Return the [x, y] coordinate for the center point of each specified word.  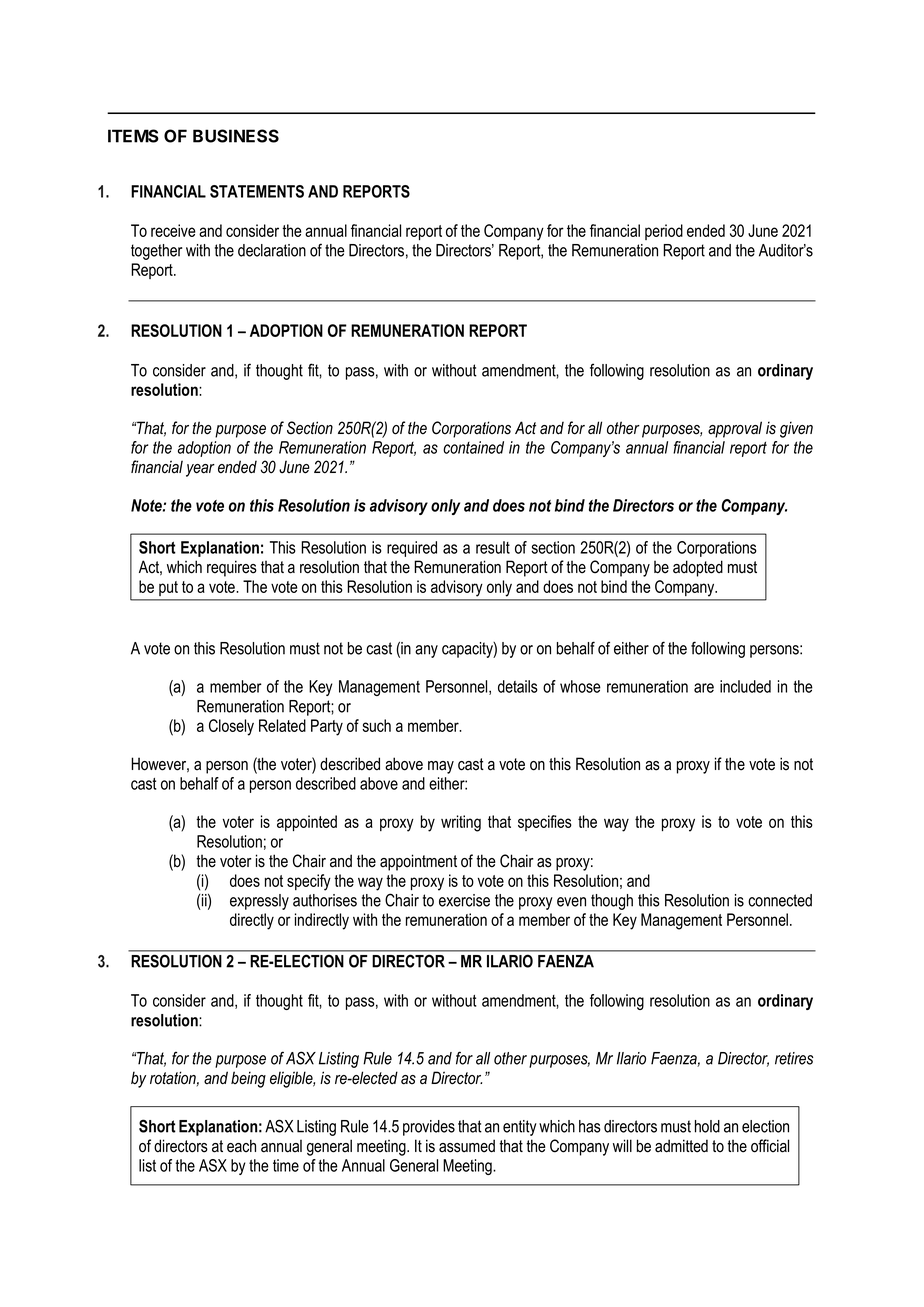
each [241, 1146]
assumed [467, 1146]
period [664, 232]
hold [707, 1126]
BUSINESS [236, 136]
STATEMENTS [257, 191]
